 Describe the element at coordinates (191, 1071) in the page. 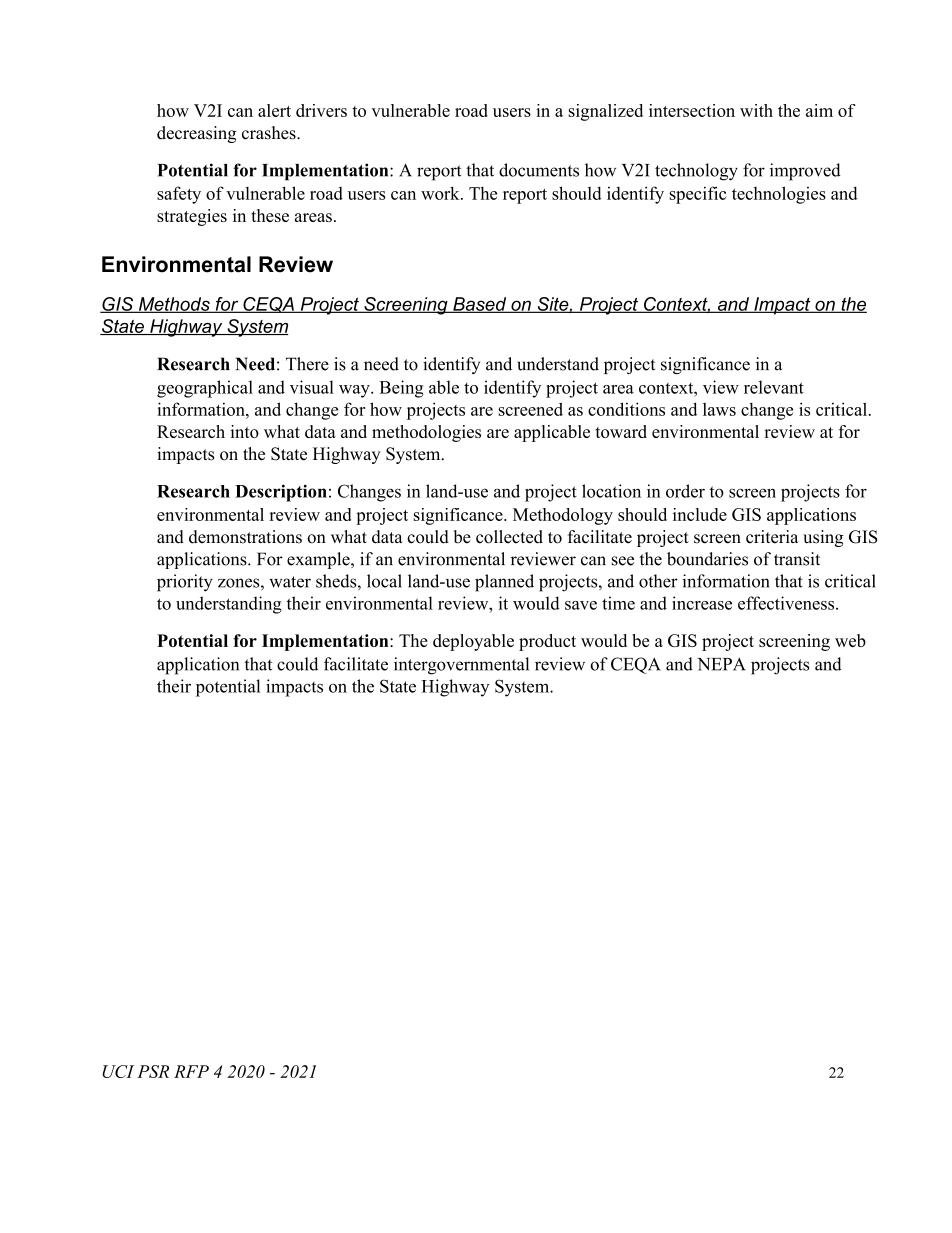

I see `RFP` at that location.
